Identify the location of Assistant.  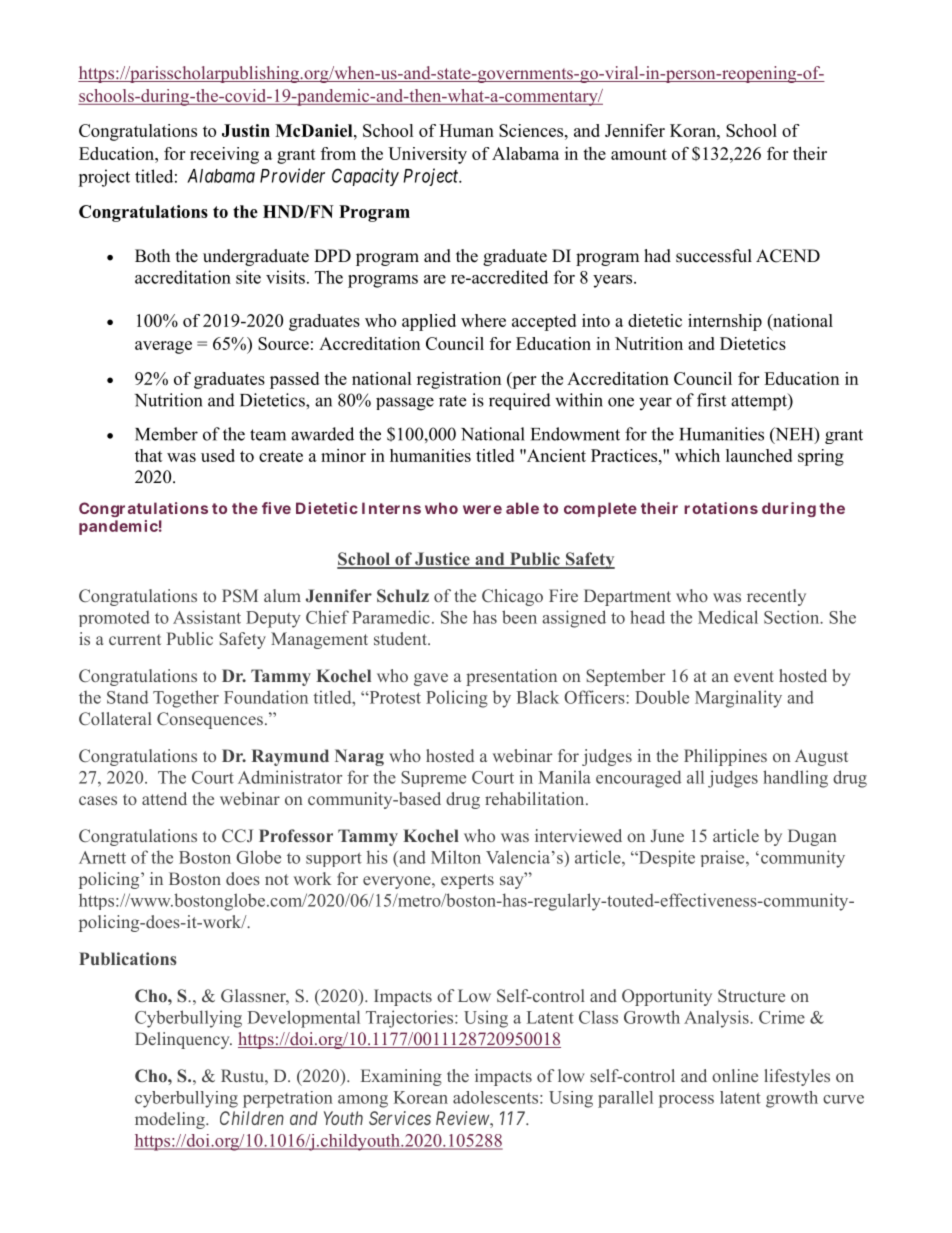
(207, 617).
